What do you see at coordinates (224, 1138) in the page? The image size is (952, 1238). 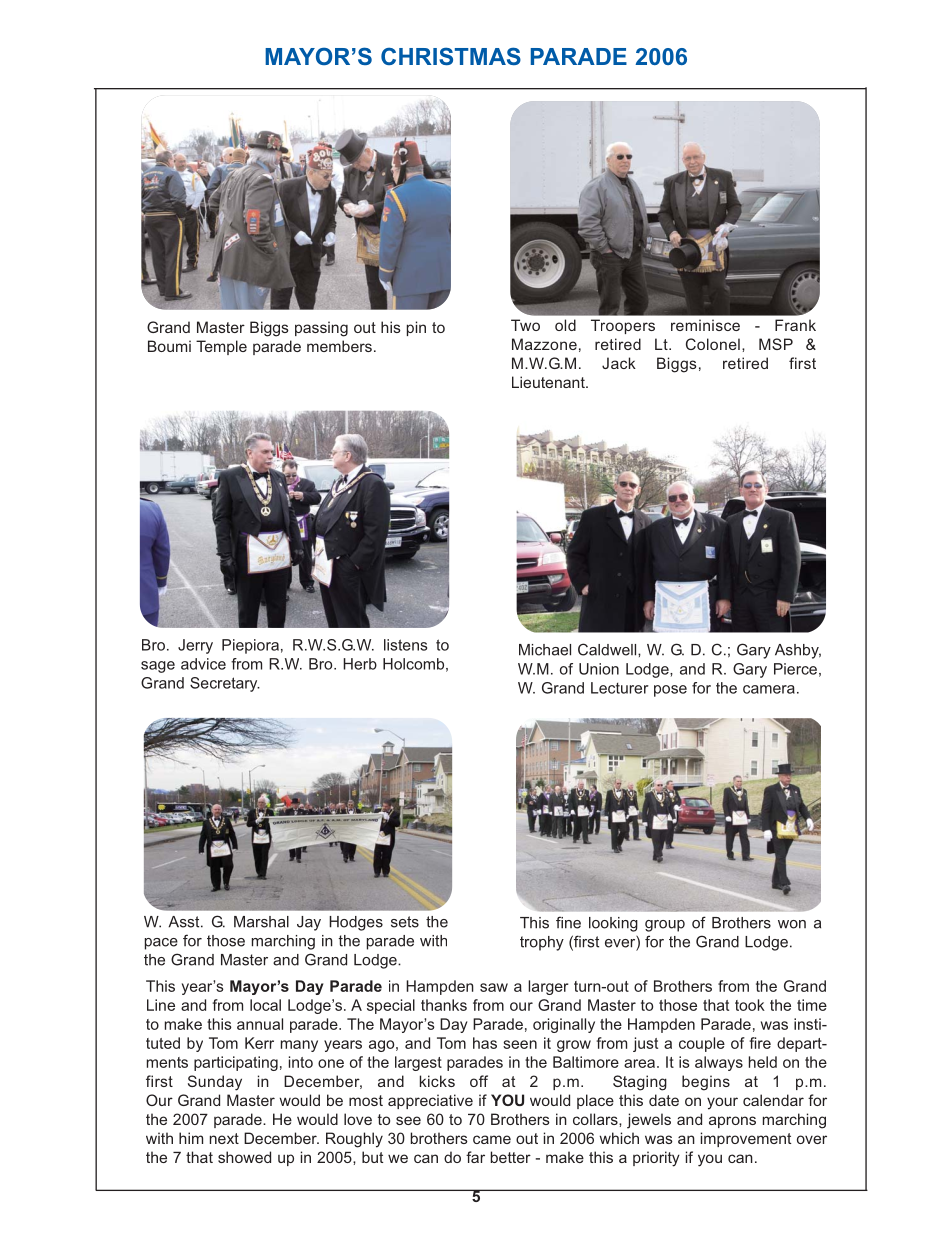 I see `next` at bounding box center [224, 1138].
